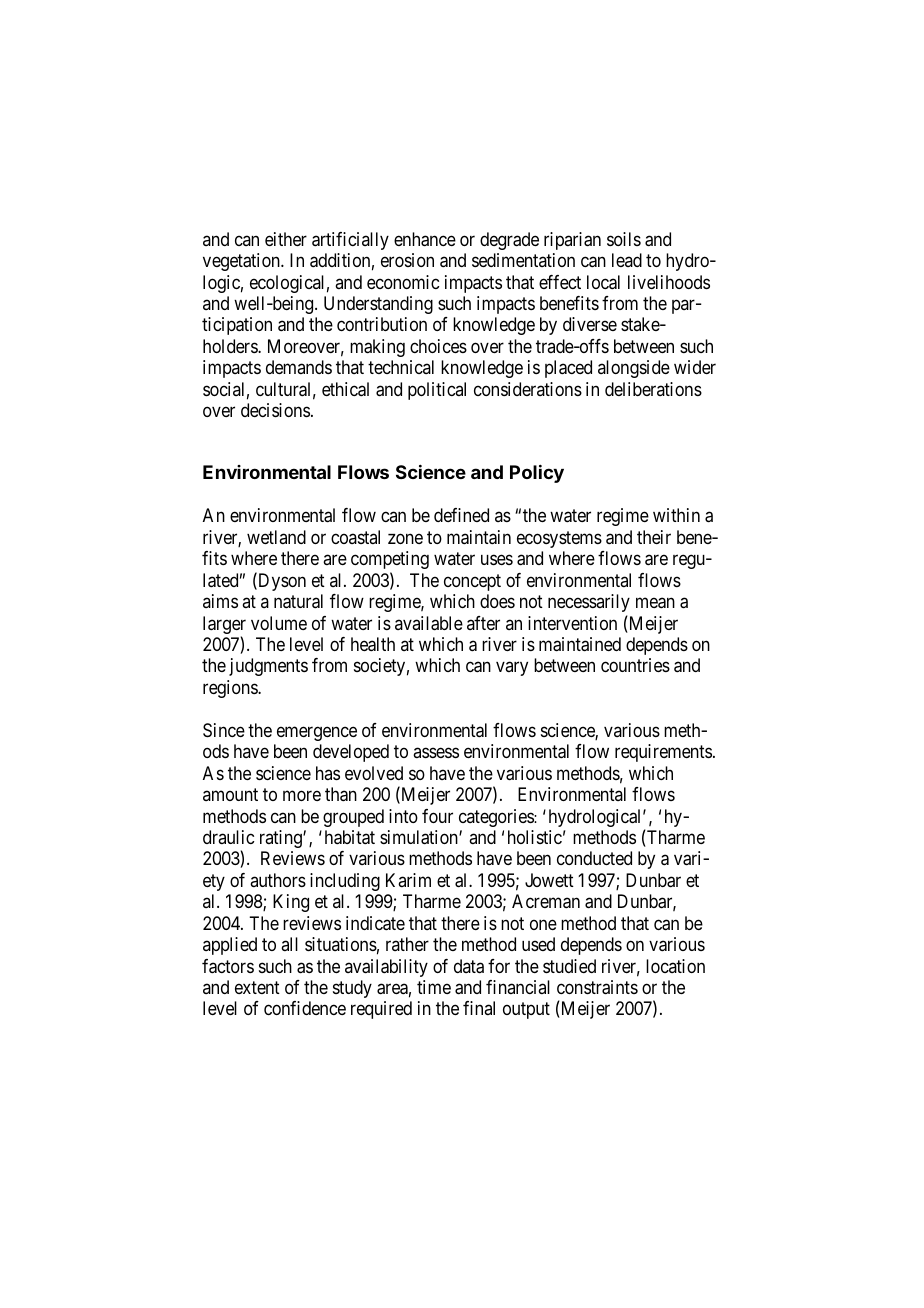 The height and width of the page is (1308, 924). Describe the element at coordinates (436, 753) in the page. I see `assess` at that location.
